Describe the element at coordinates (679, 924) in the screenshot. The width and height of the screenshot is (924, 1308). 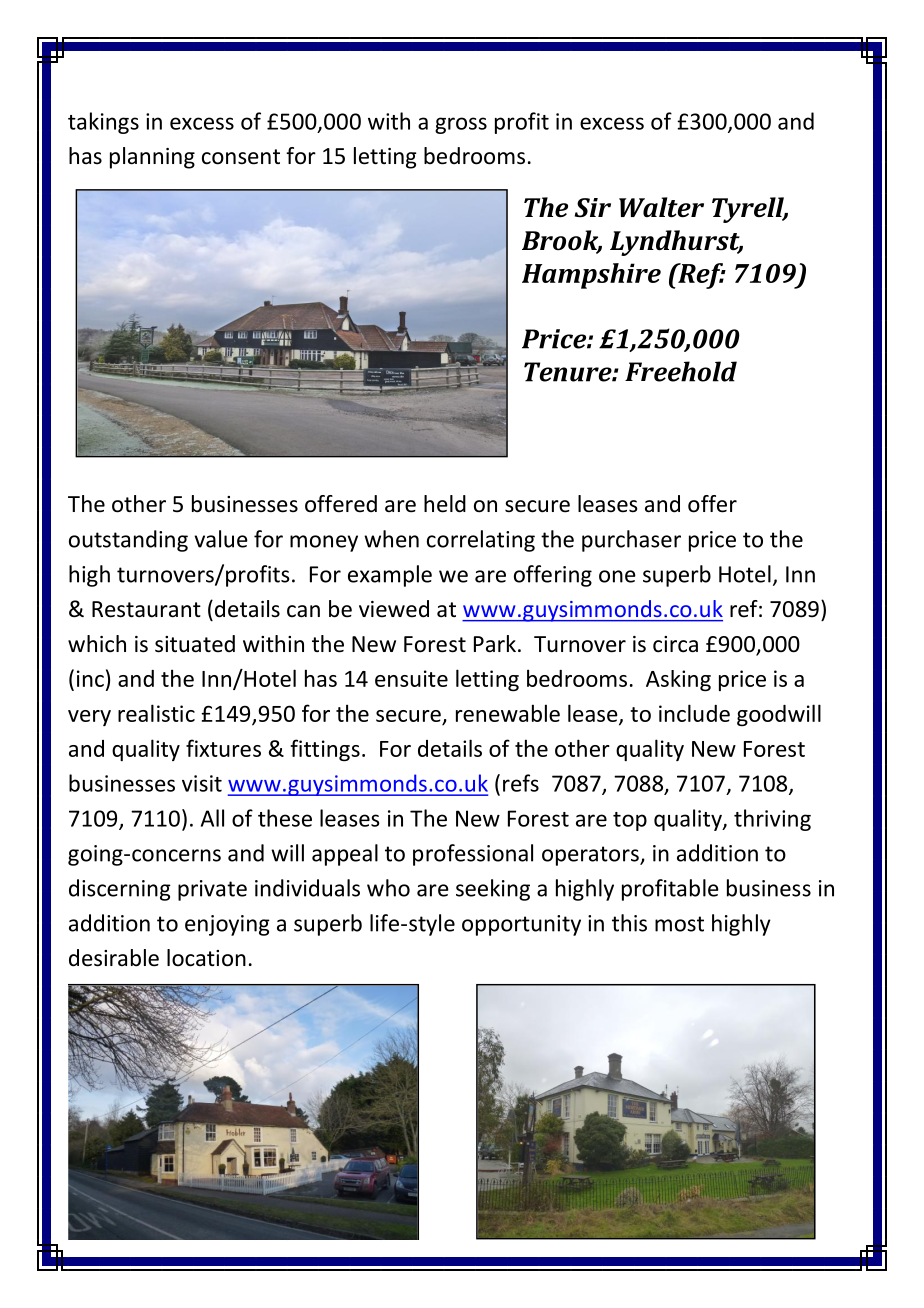
I see `most` at that location.
